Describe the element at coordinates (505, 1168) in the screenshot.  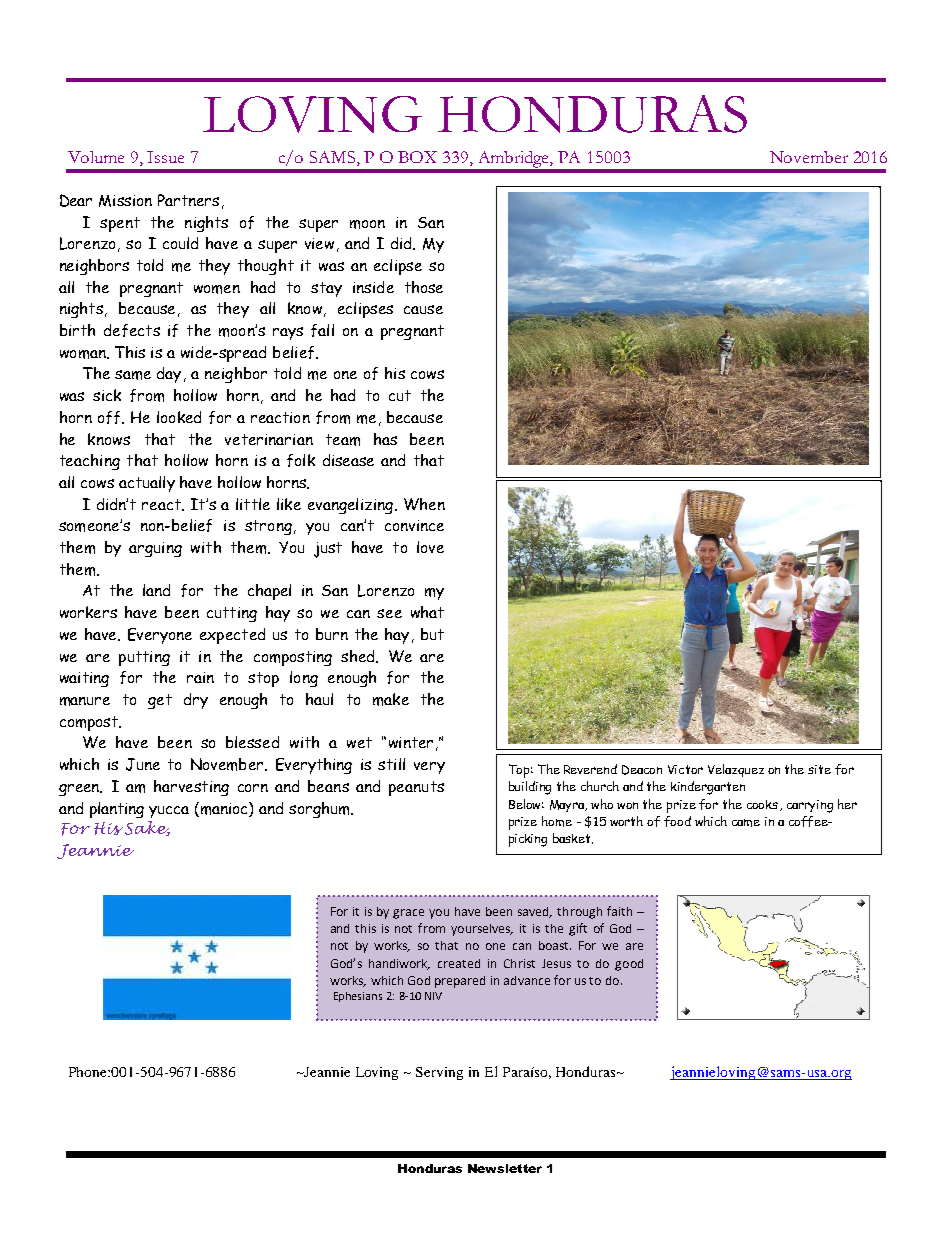
I see `Newsletter` at that location.
